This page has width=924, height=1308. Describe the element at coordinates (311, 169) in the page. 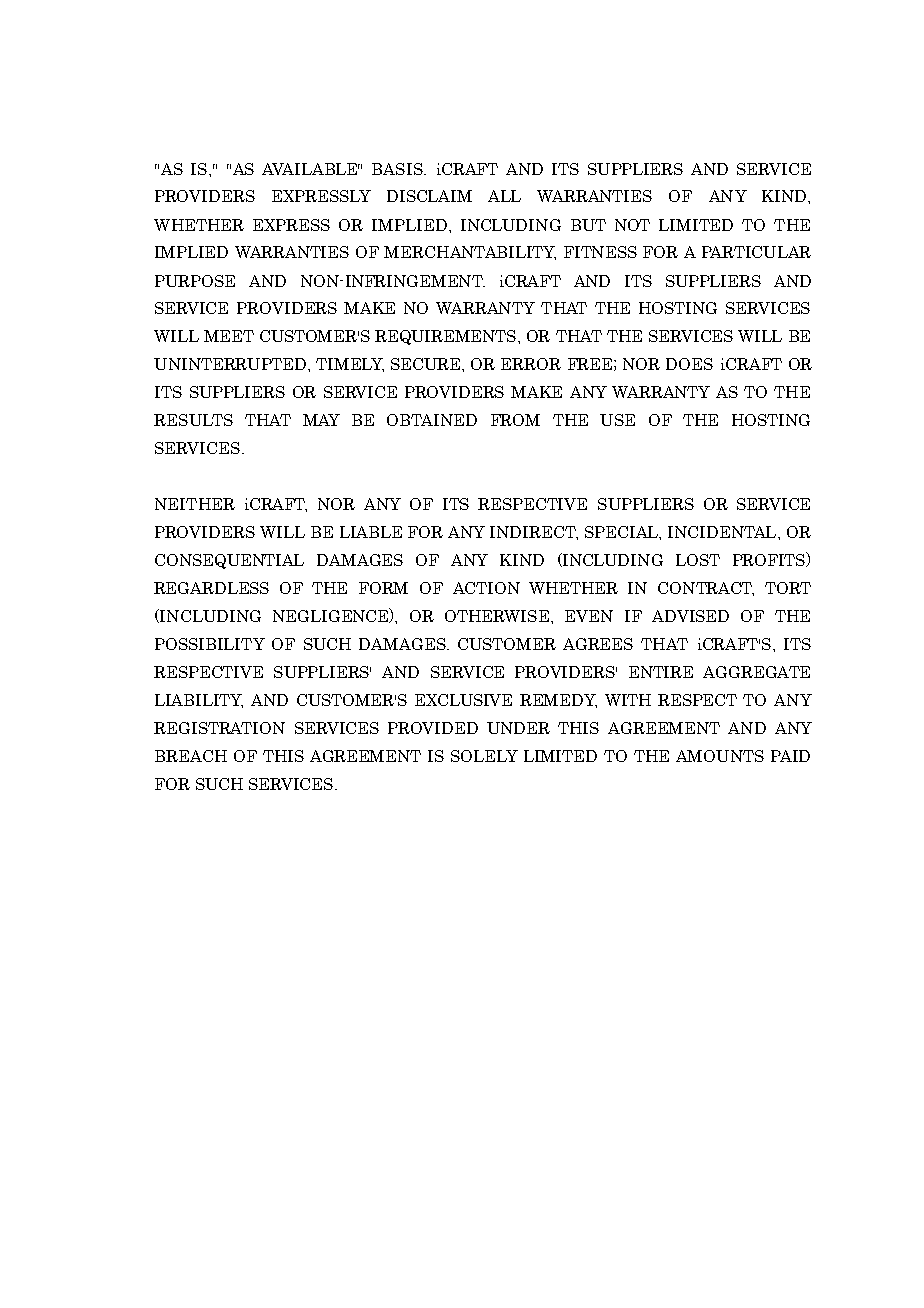

I see `AVAILABLE` at that location.
